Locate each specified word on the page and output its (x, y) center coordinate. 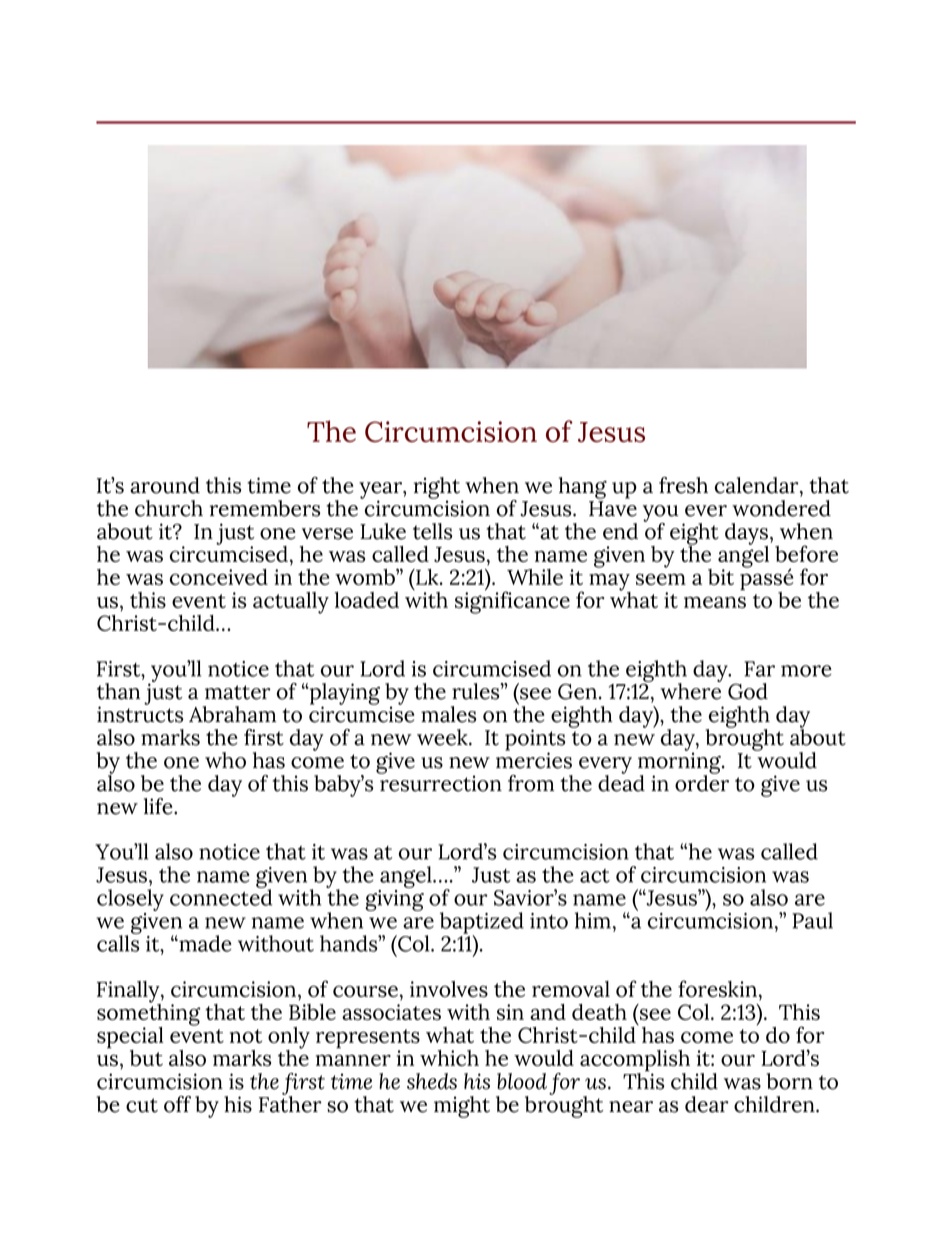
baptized (482, 924)
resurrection (440, 782)
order (702, 782)
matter (238, 692)
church (169, 508)
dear (707, 1104)
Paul (812, 920)
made (204, 943)
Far (759, 669)
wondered (781, 508)
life (159, 806)
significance (512, 601)
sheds (432, 1081)
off (177, 1104)
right (438, 489)
